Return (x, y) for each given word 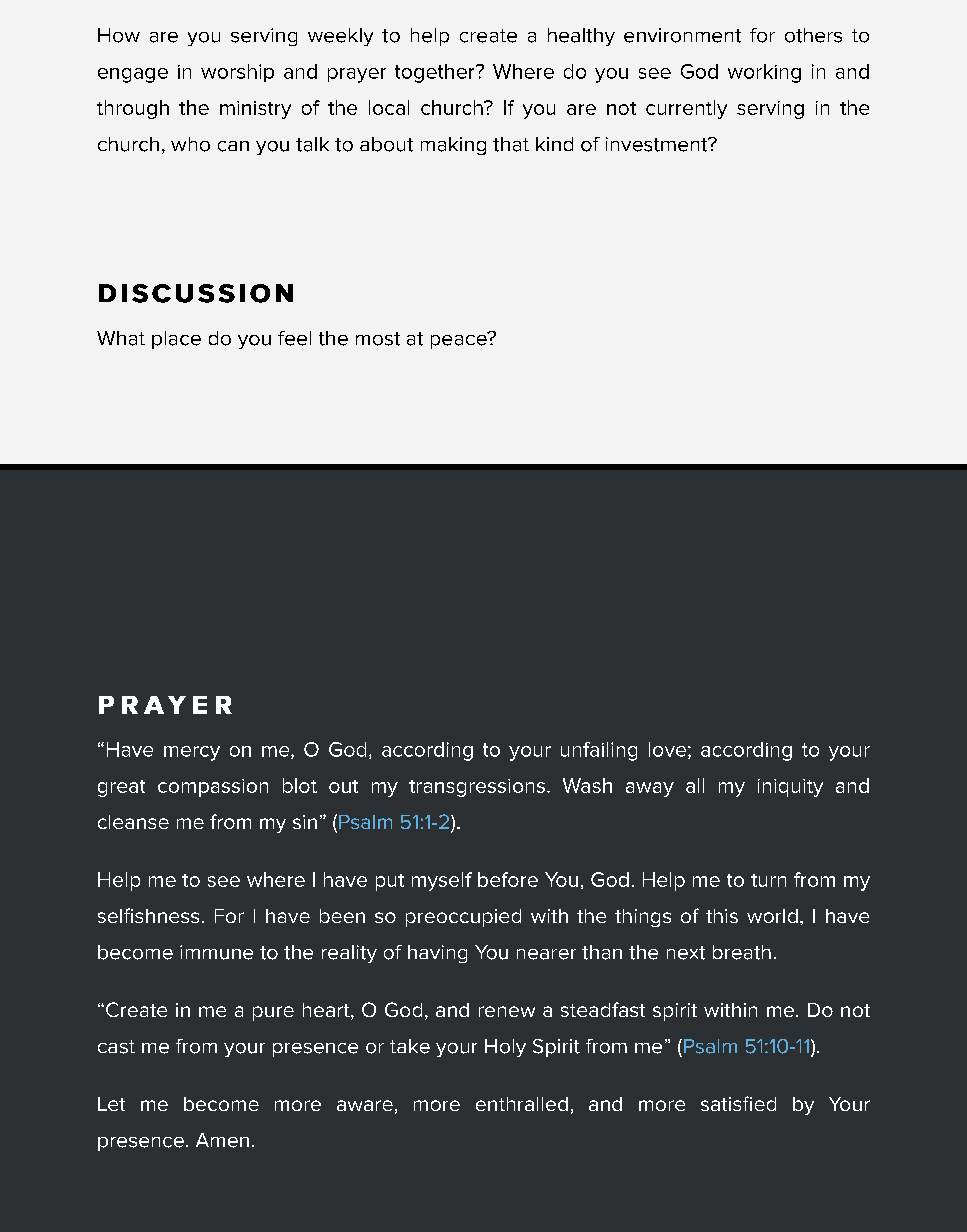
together (436, 73)
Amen (222, 1140)
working (764, 73)
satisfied (738, 1103)
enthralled (522, 1104)
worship (237, 73)
